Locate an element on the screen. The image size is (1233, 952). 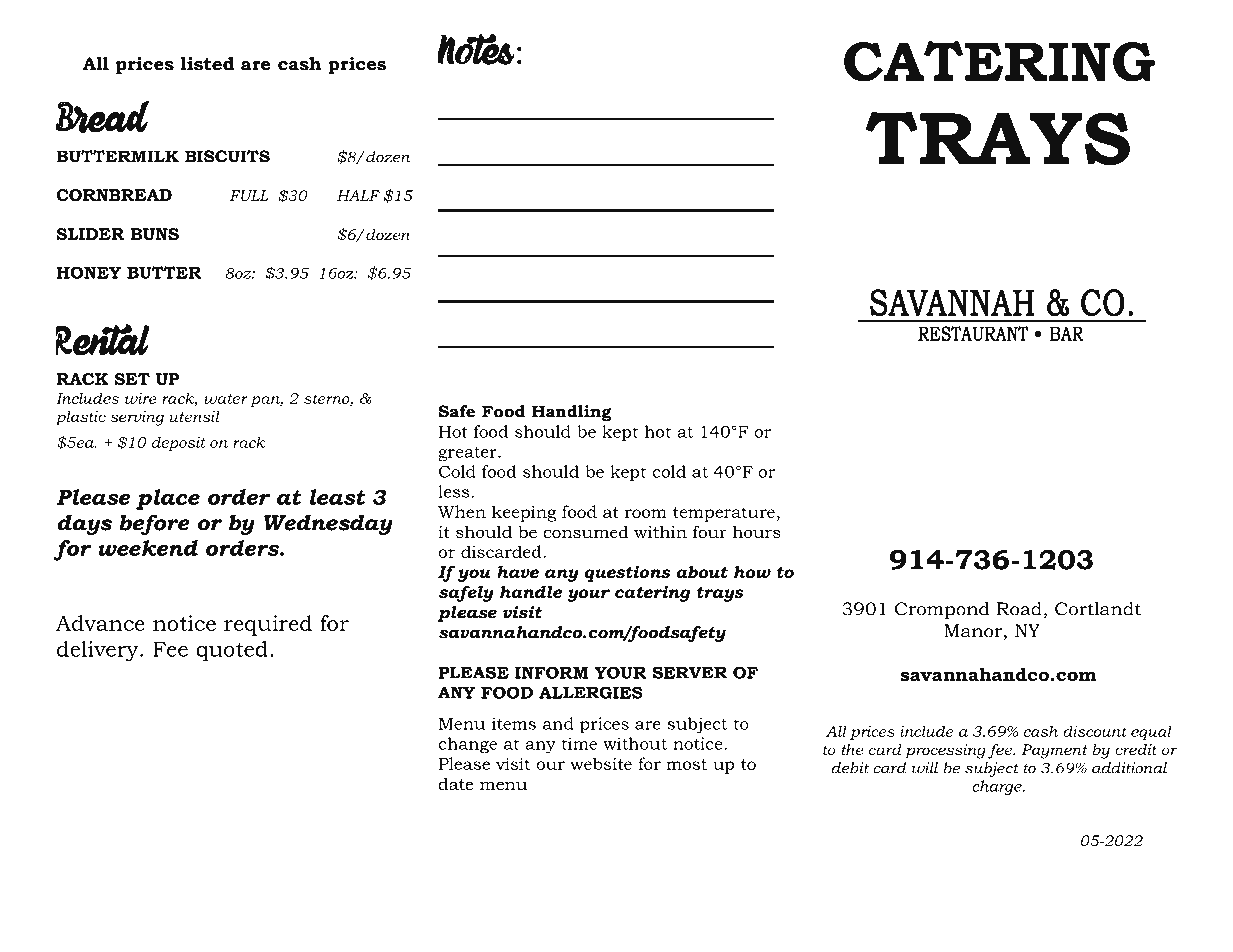
consumed is located at coordinates (586, 531).
